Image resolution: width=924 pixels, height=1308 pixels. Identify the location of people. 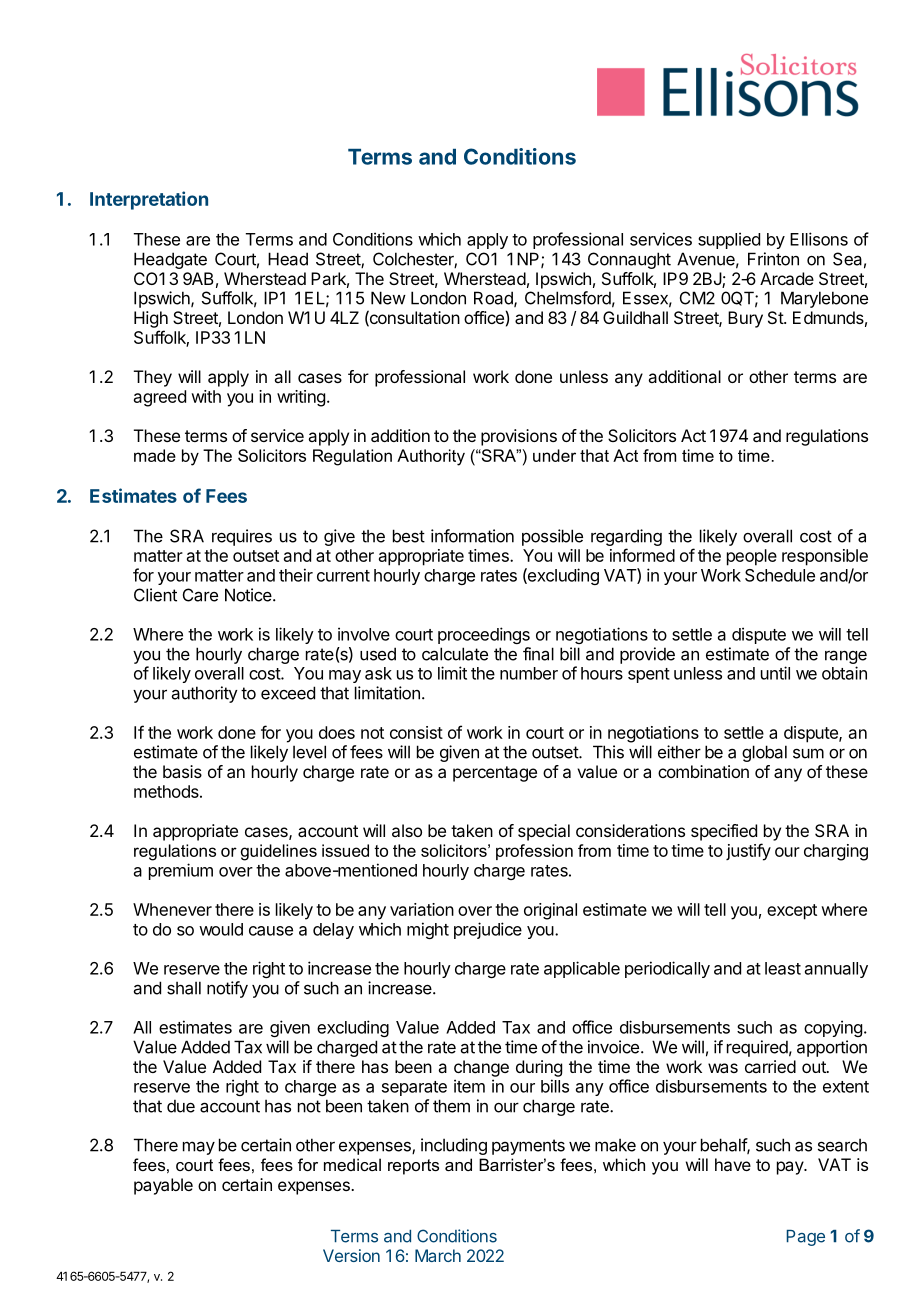
(752, 557).
